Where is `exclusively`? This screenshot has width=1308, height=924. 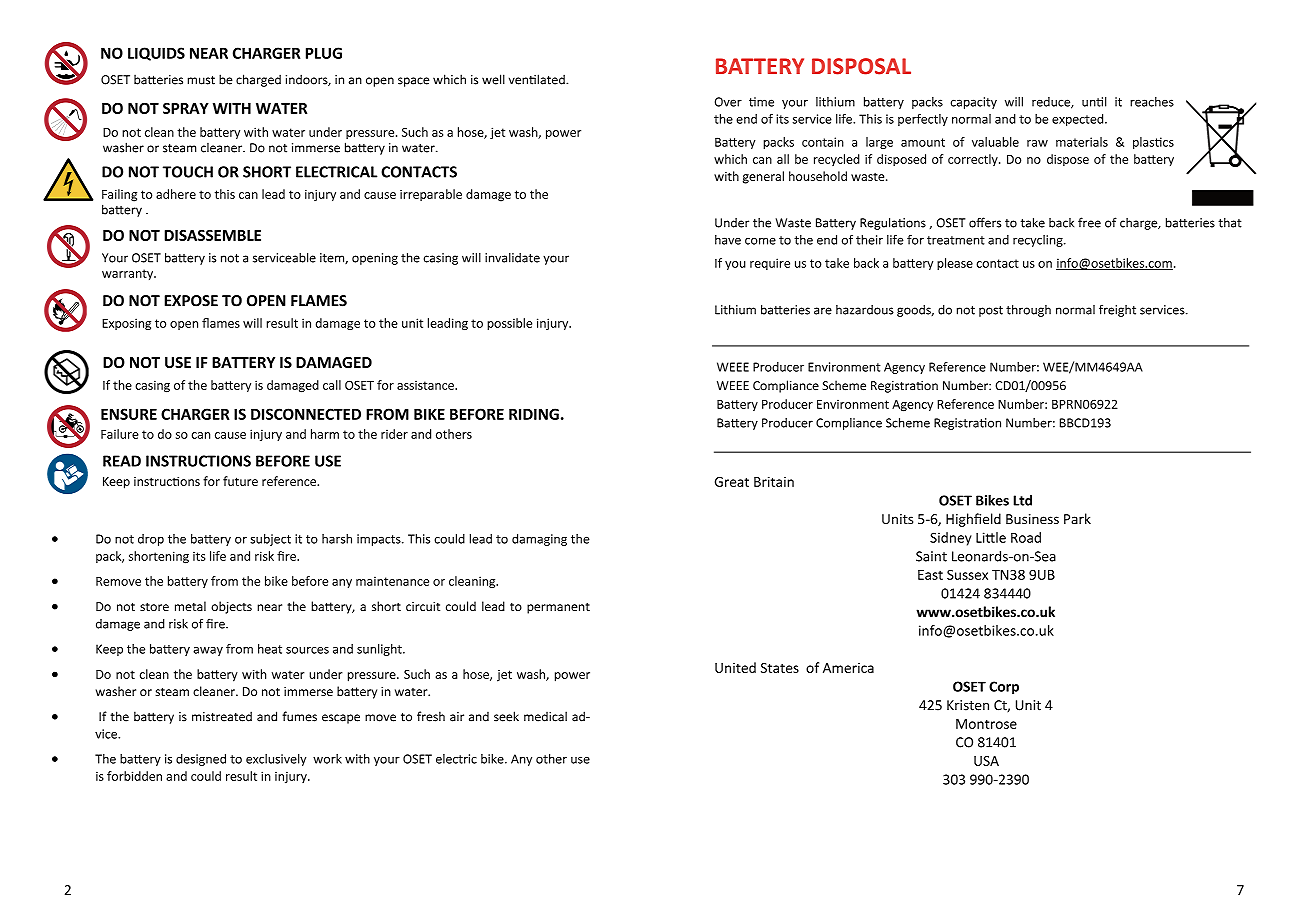
exclusively is located at coordinates (276, 760).
